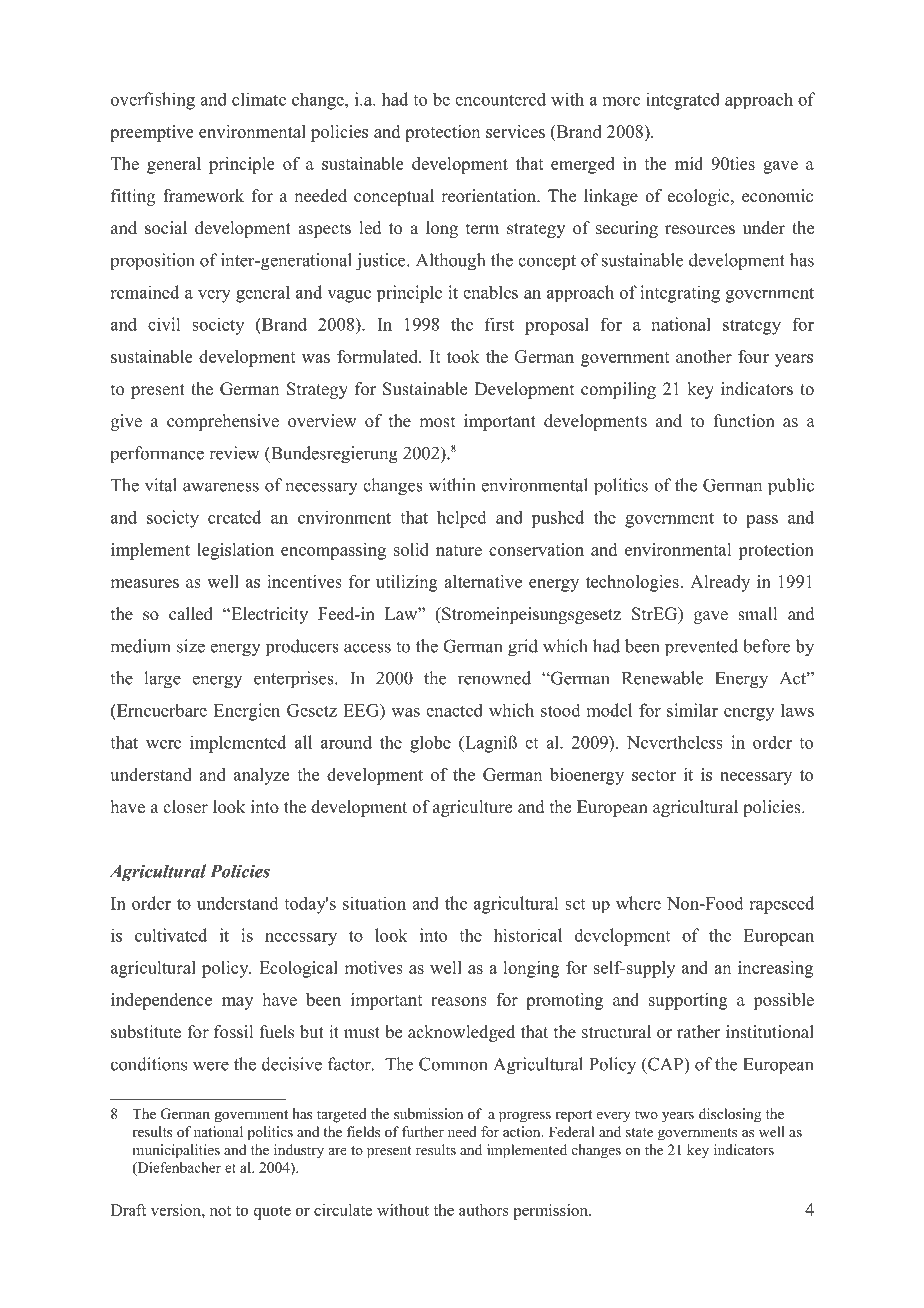  I want to click on authors, so click(484, 1210).
